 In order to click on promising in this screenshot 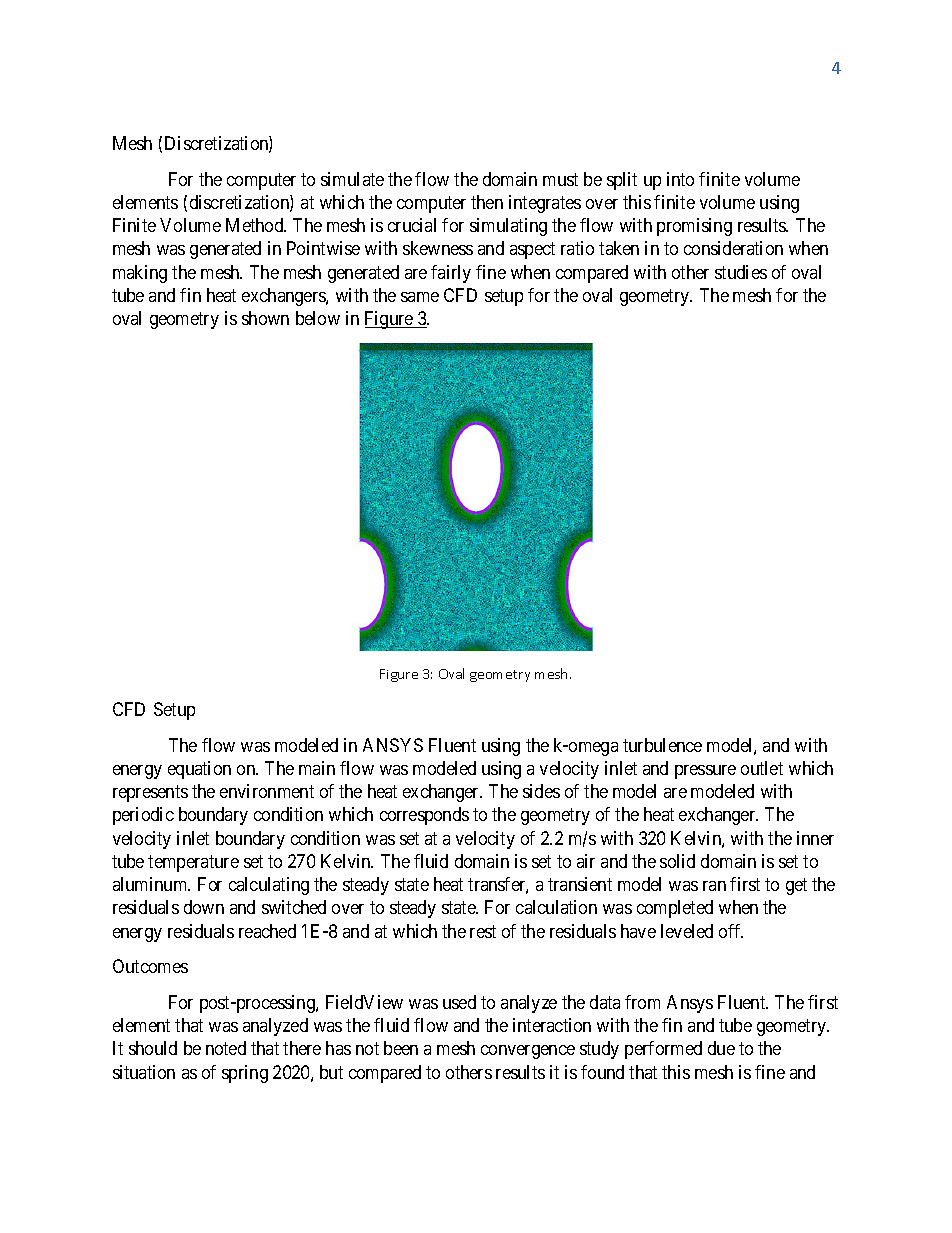, I will do `click(694, 227)`.
